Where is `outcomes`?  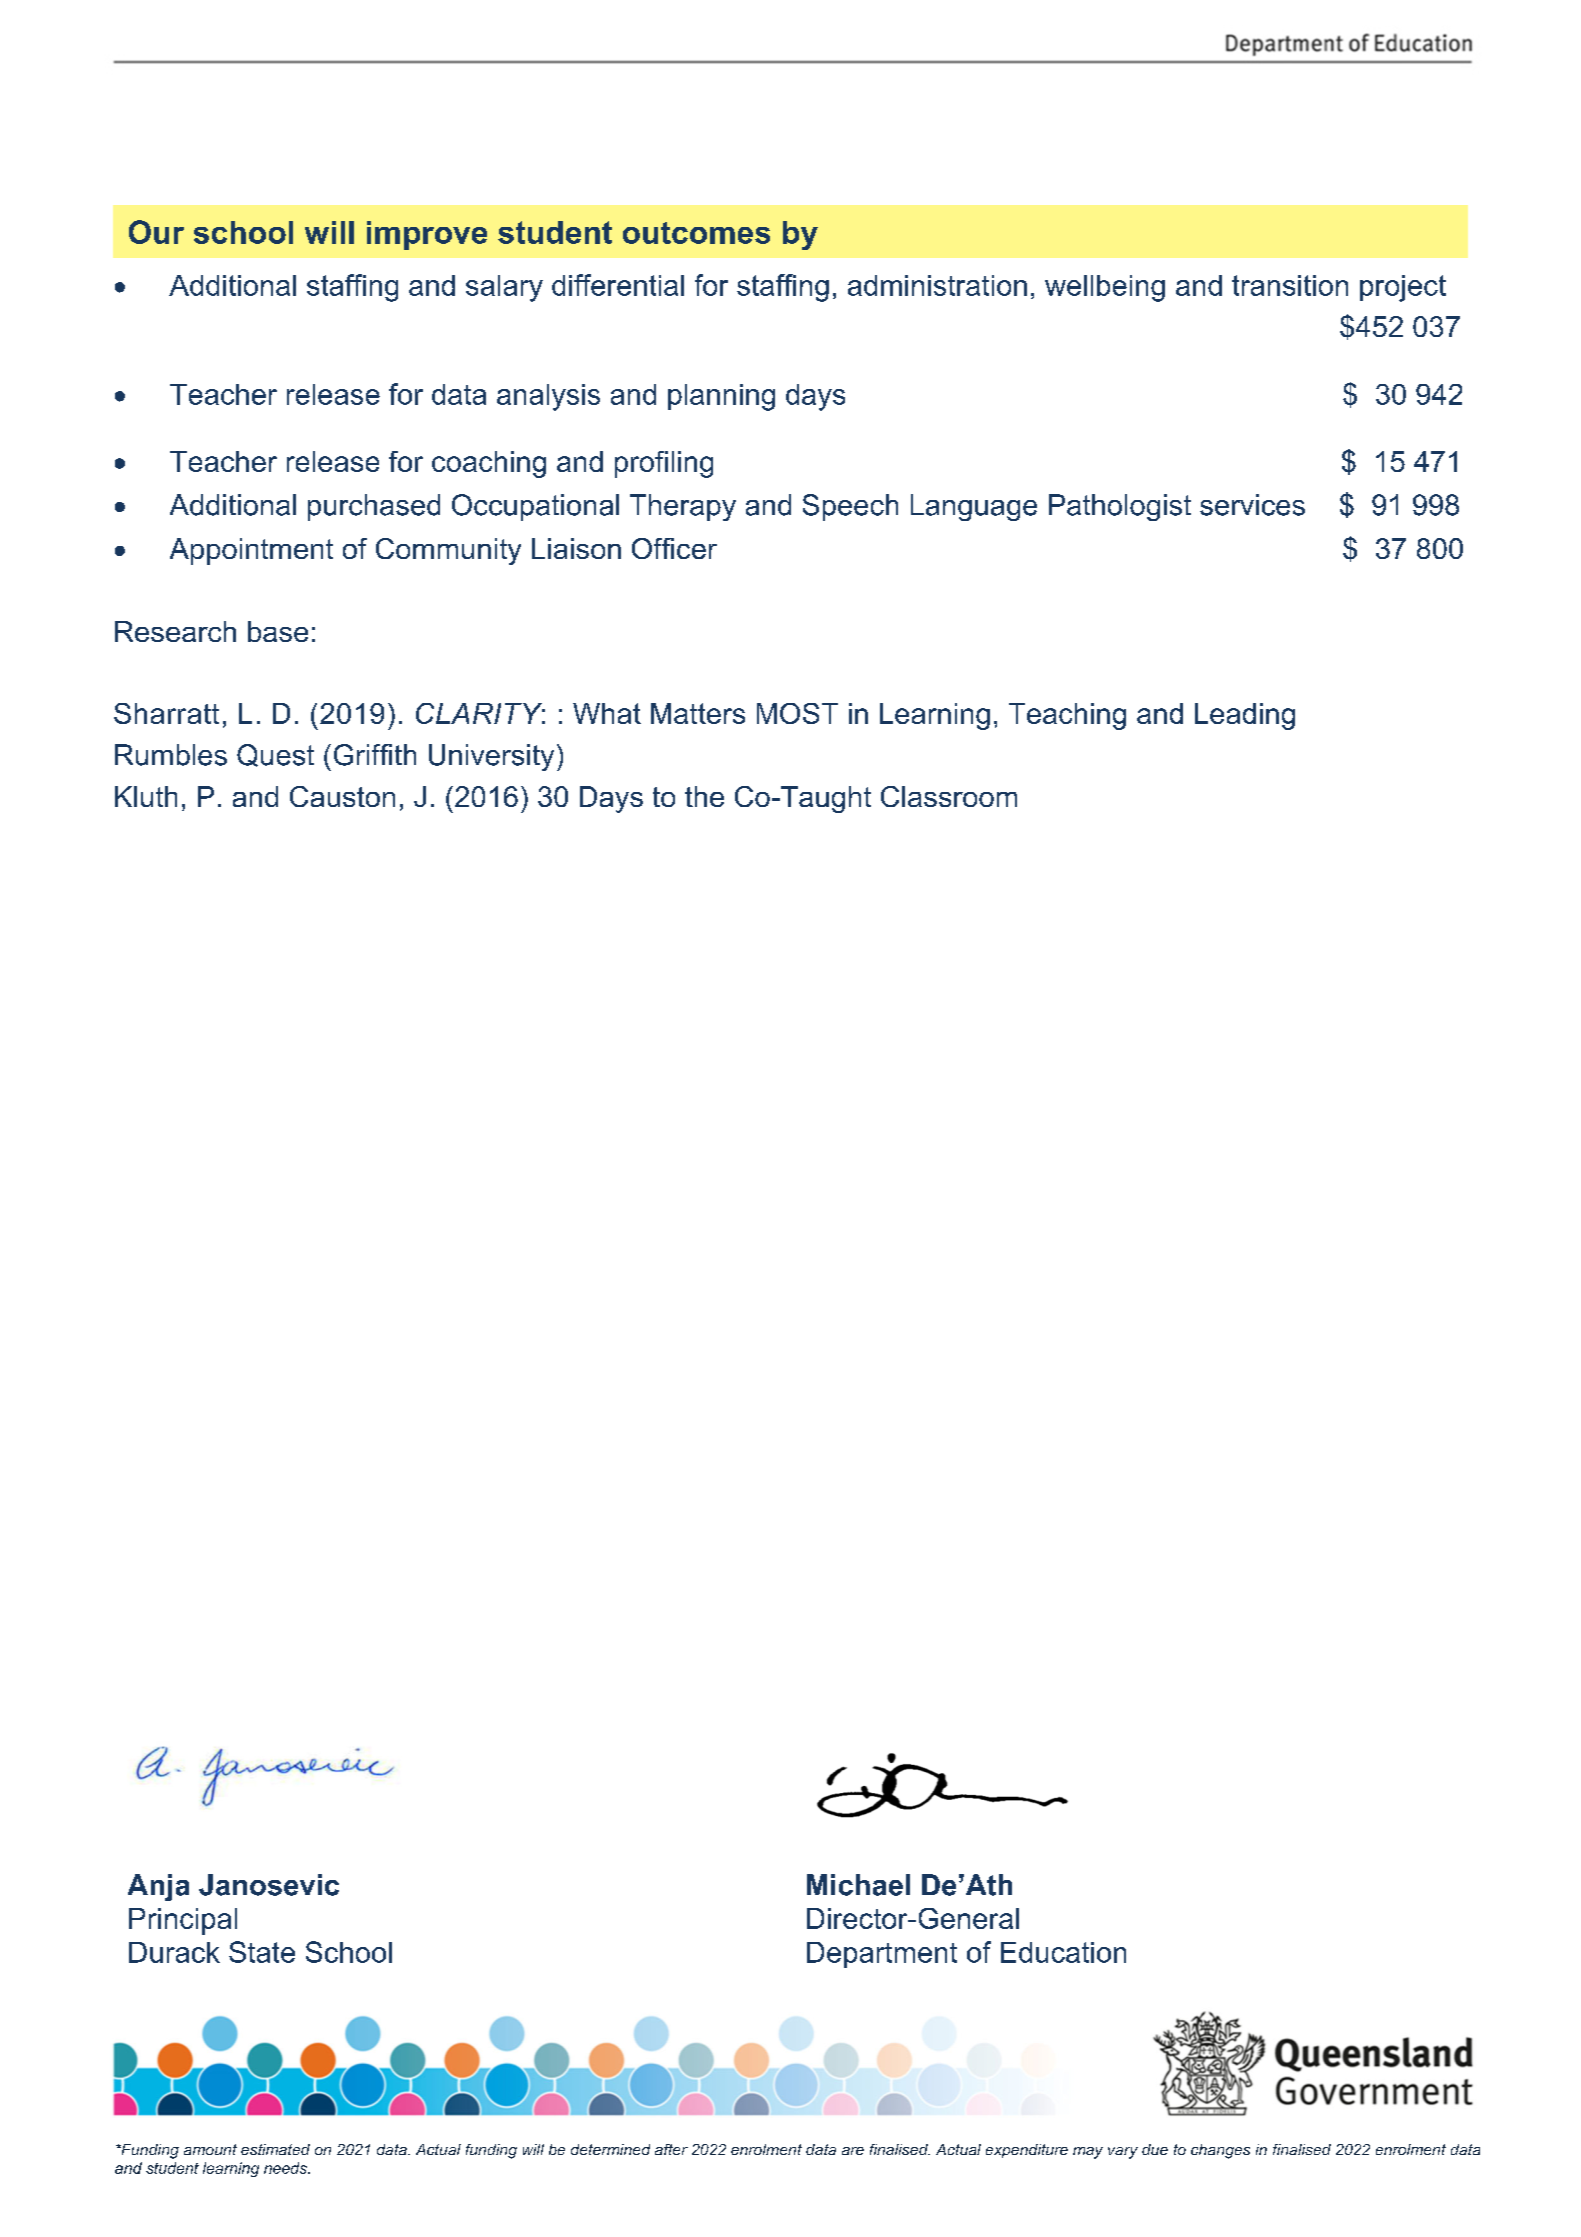
outcomes is located at coordinates (696, 233).
